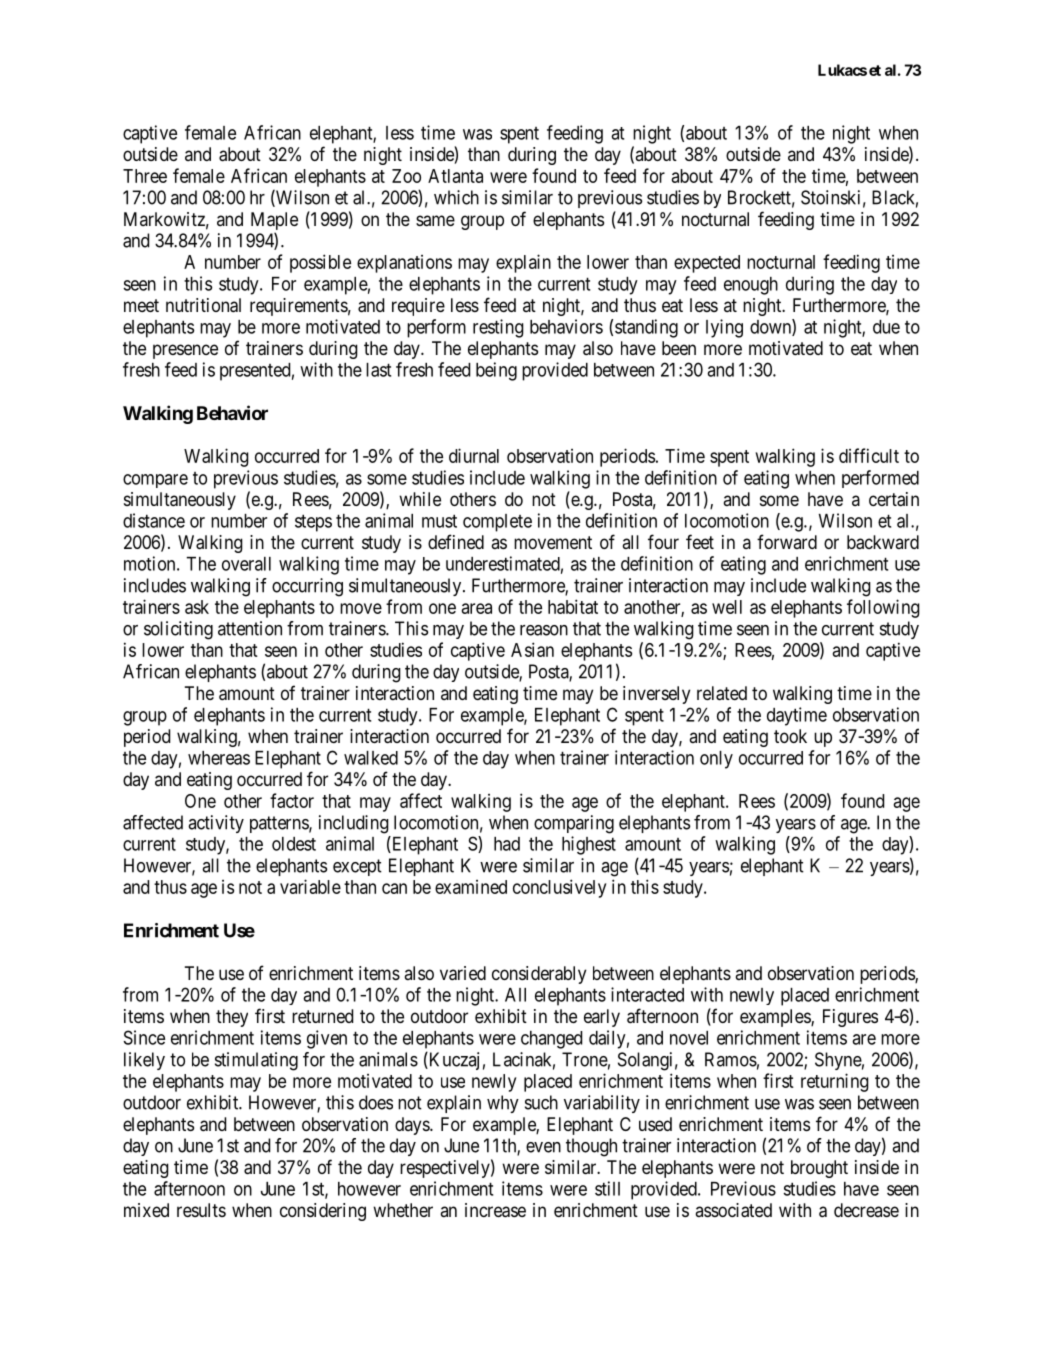 The image size is (1042, 1349). What do you see at coordinates (751, 286) in the document?
I see `enough` at bounding box center [751, 286].
